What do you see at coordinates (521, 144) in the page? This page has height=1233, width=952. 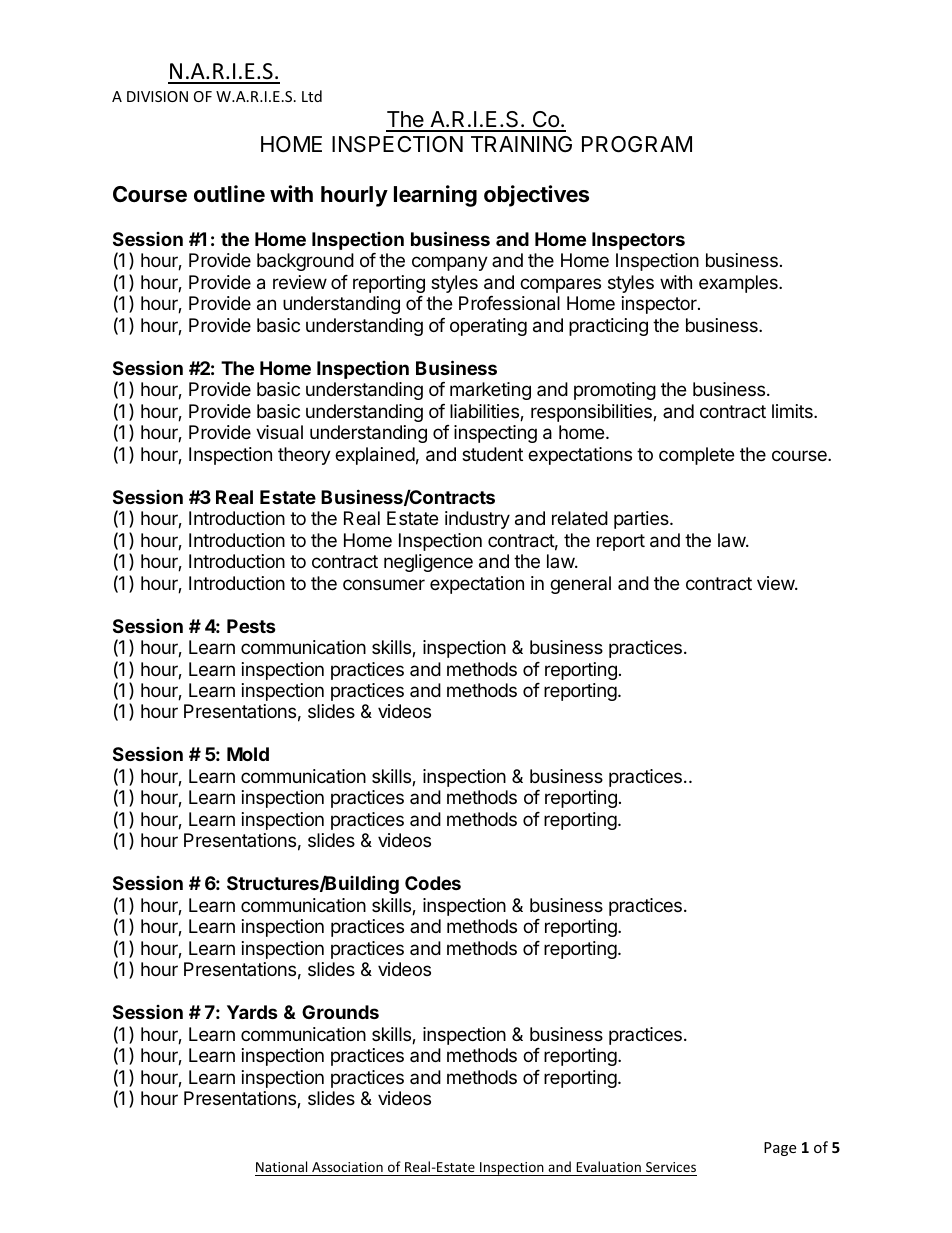 I see `TRAINING` at bounding box center [521, 144].
